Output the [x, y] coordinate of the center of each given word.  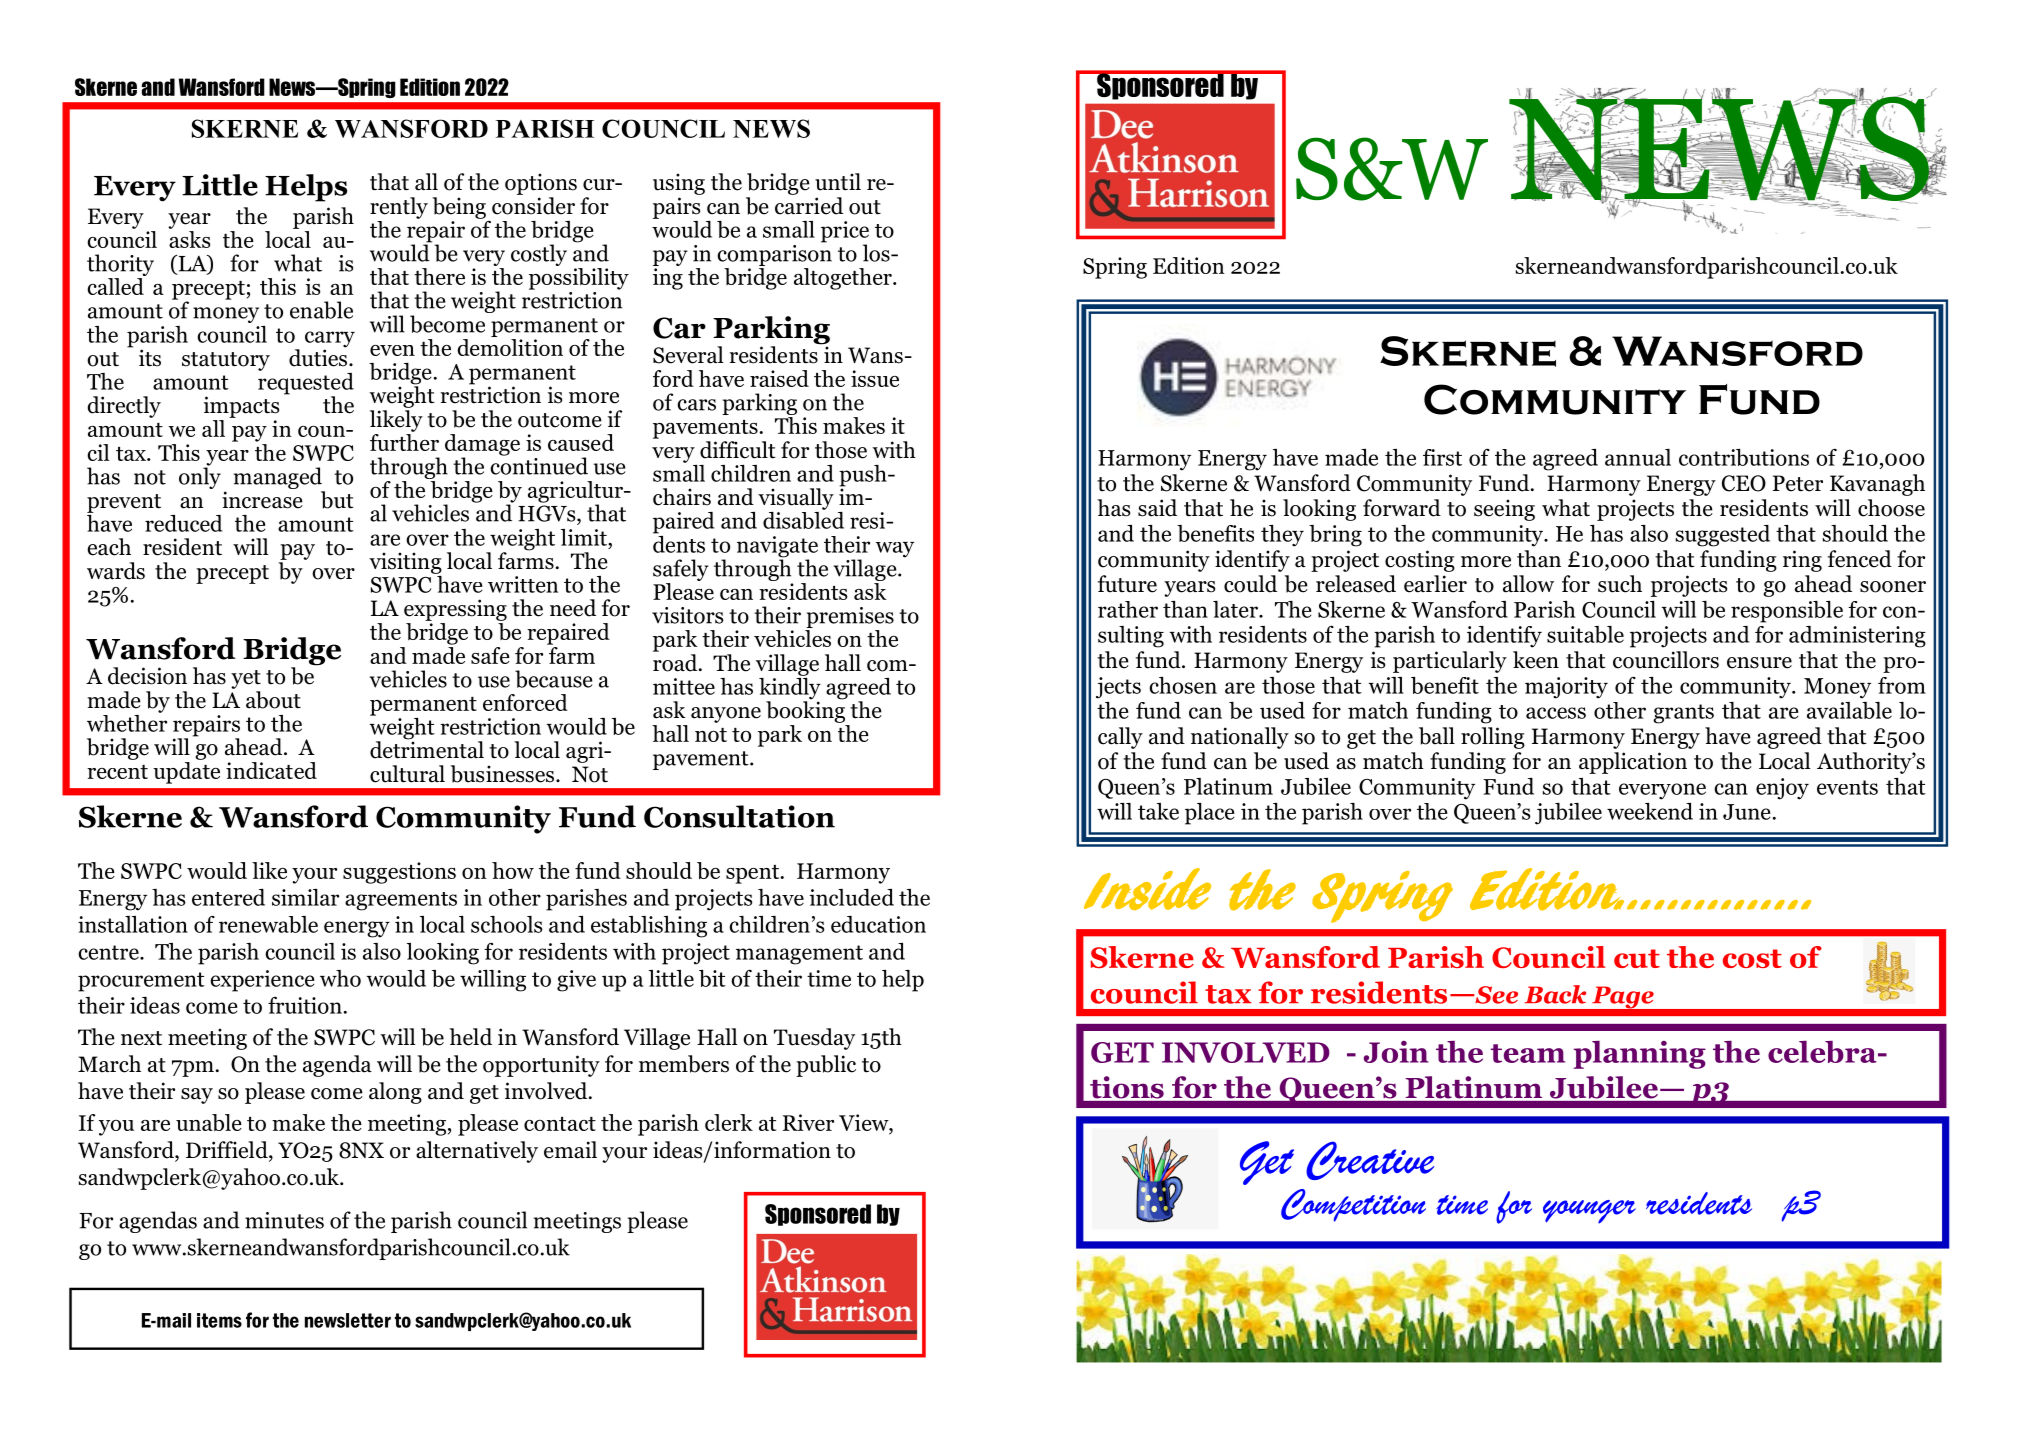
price [845, 233]
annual [1638, 457]
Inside [1147, 889]
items [219, 1320]
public [826, 1066]
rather [1128, 609]
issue [875, 378]
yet [246, 679]
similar [305, 897]
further [404, 441]
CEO [1744, 483]
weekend [1650, 811]
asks [189, 238]
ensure [1759, 663]
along [395, 1093]
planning [1639, 1055]
